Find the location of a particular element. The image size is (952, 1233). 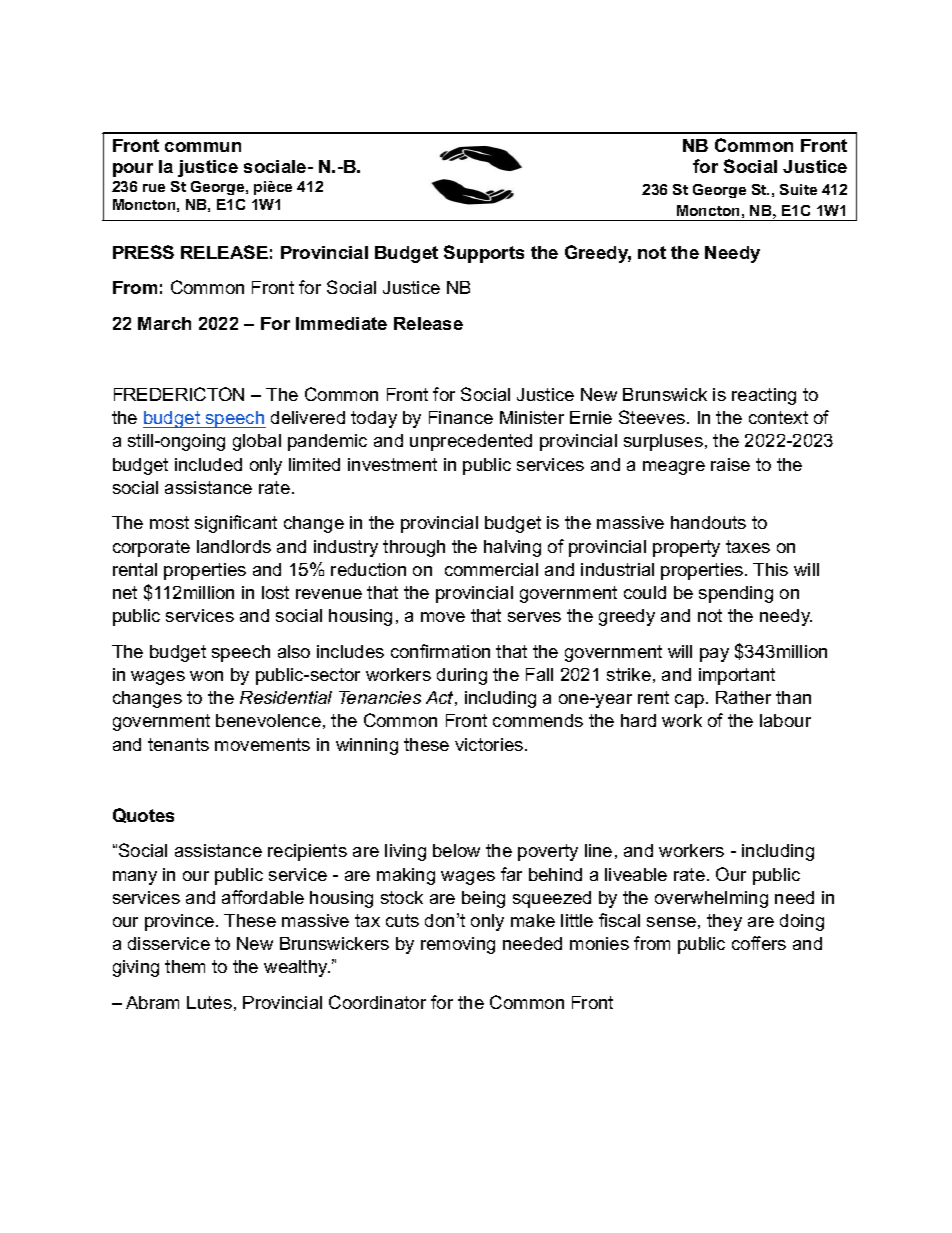

commercial is located at coordinates (491, 569).
